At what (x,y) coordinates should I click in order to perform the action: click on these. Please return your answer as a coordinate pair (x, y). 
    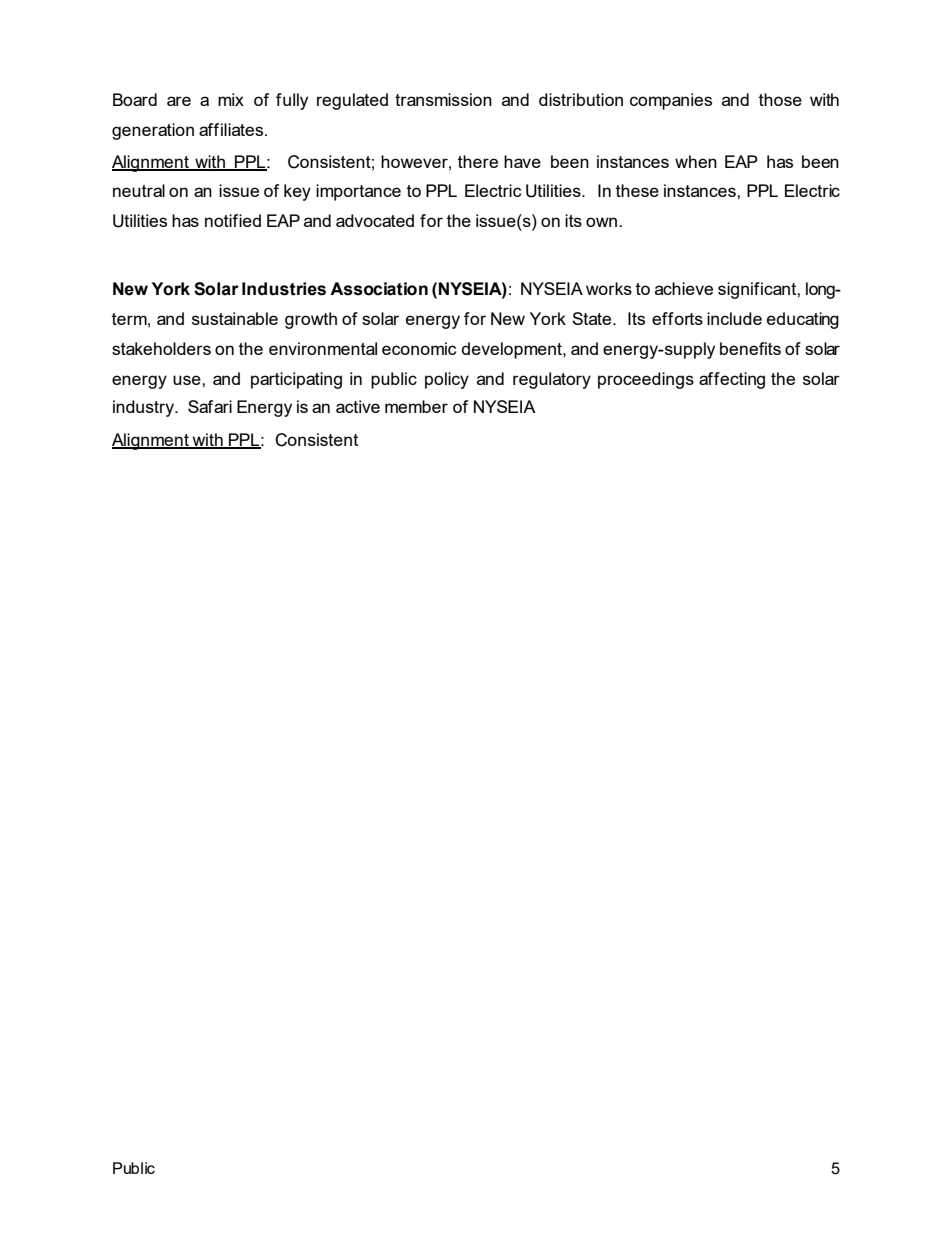
    Looking at the image, I should click on (637, 190).
